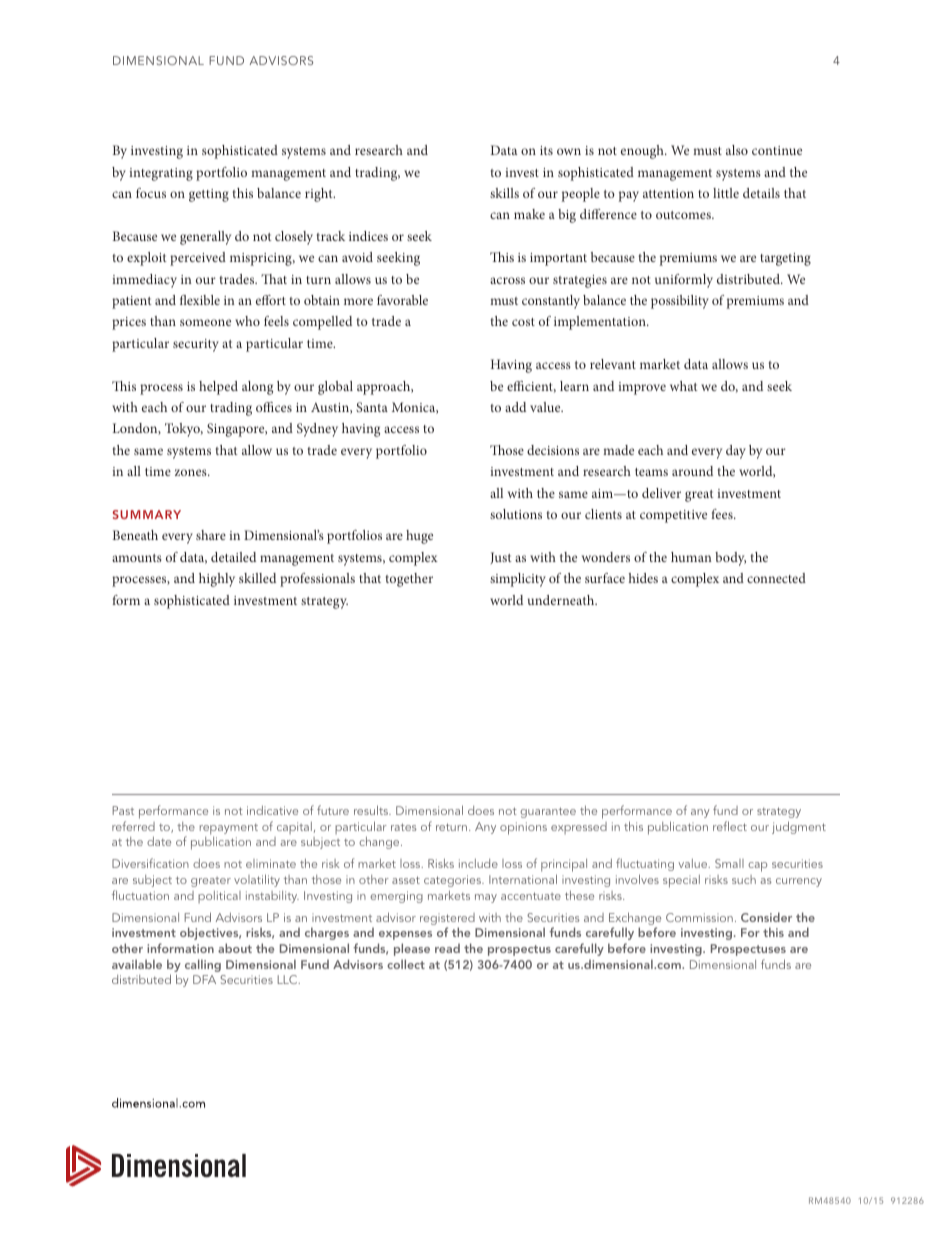 The image size is (952, 1233). I want to click on getting, so click(209, 195).
